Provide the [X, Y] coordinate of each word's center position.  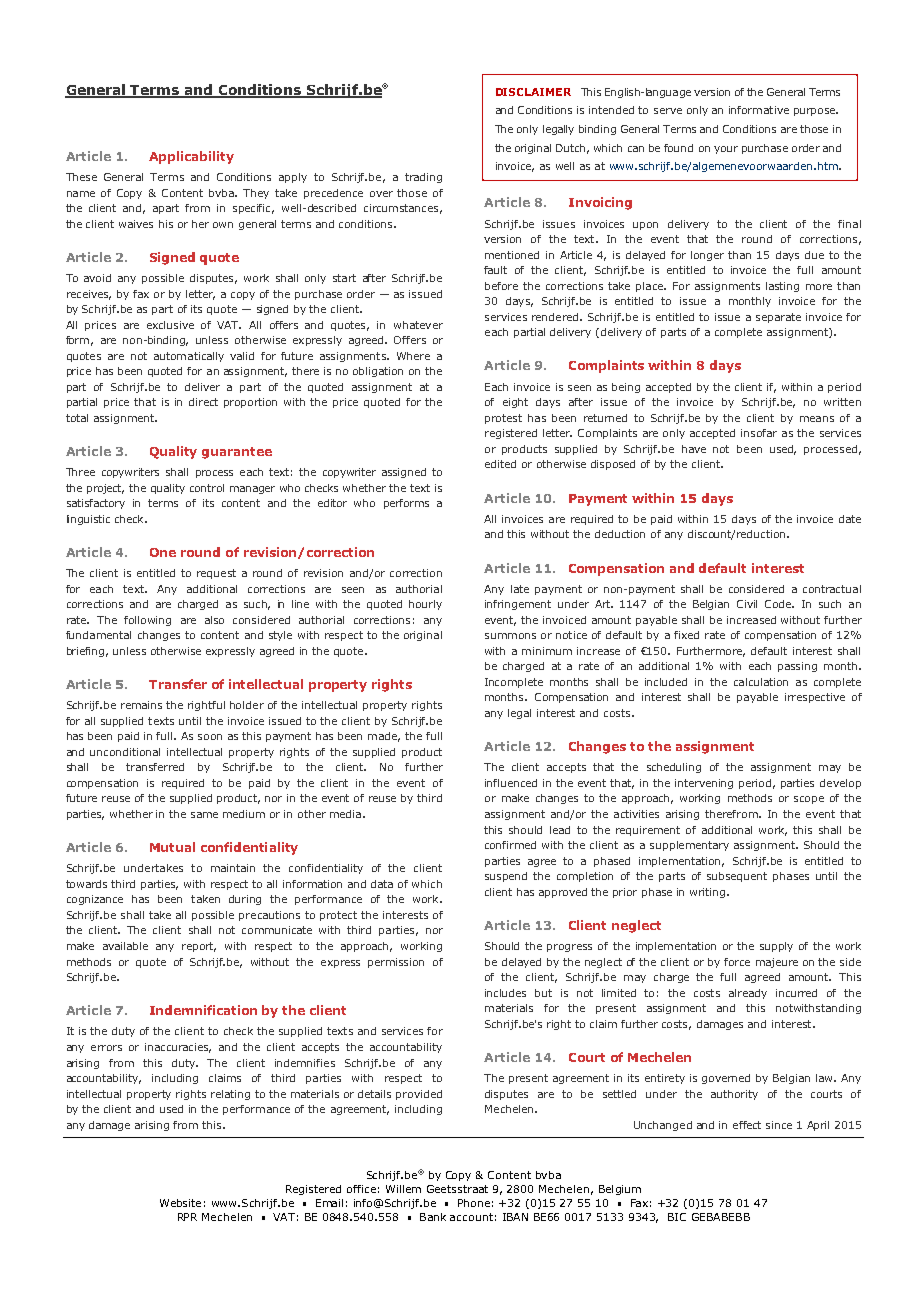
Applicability [191, 157]
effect [747, 1125]
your [726, 150]
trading [423, 178]
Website [180, 1203]
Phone [474, 1203]
